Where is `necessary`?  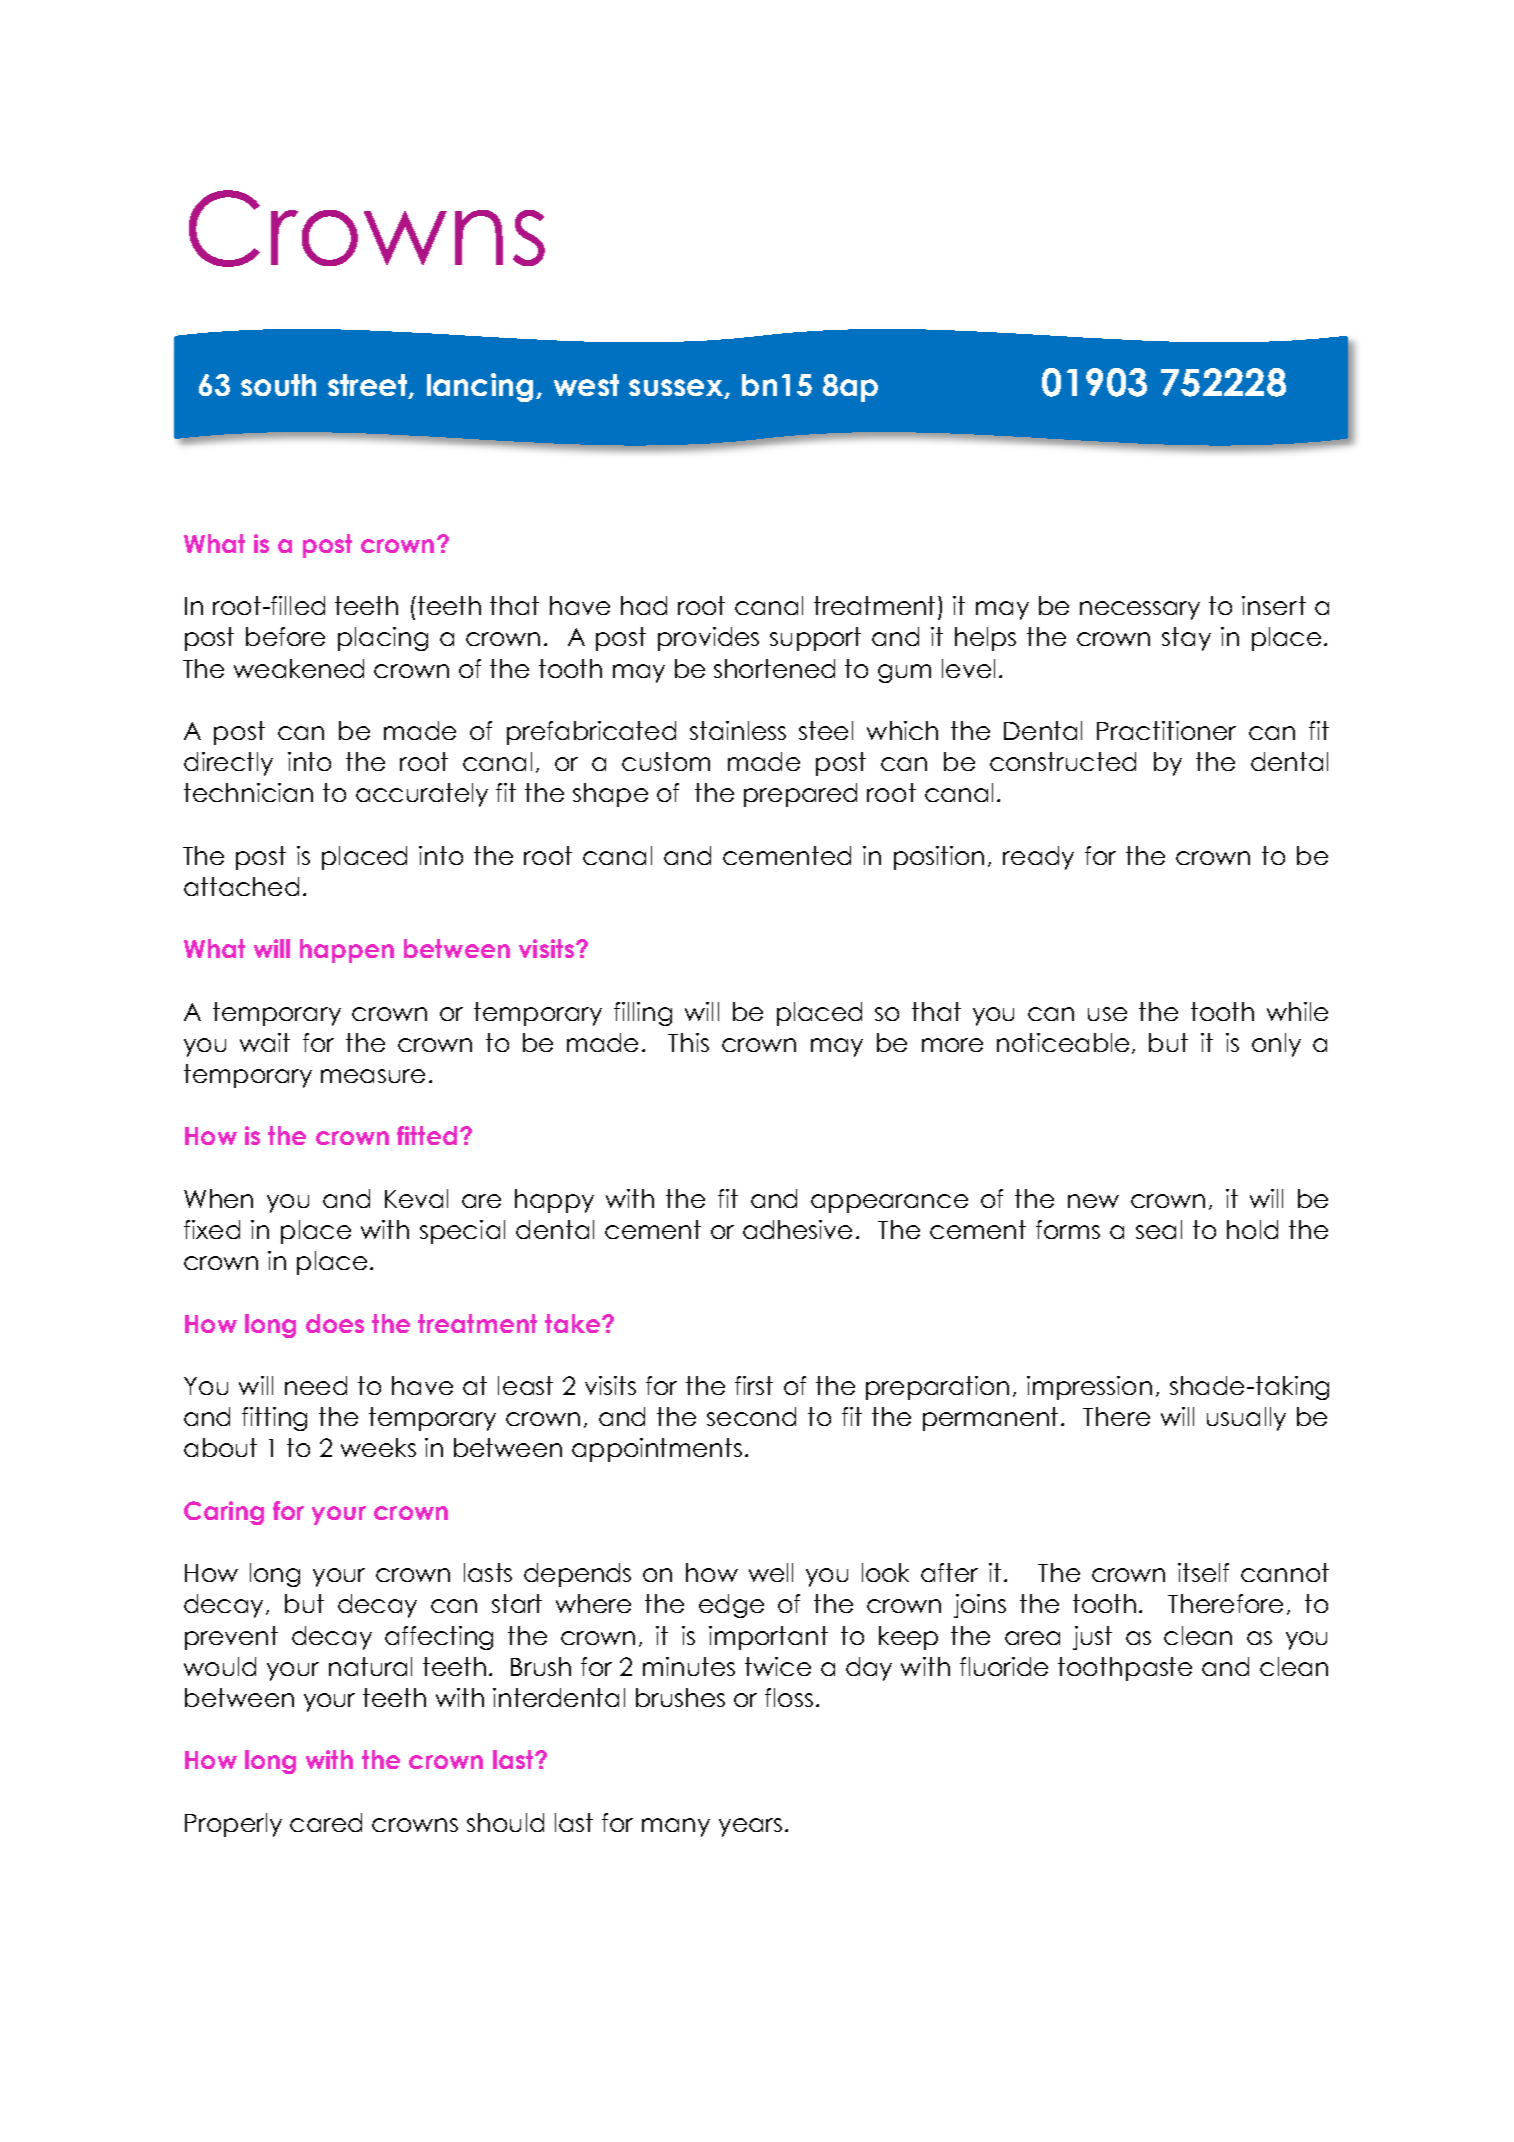 necessary is located at coordinates (1140, 610).
